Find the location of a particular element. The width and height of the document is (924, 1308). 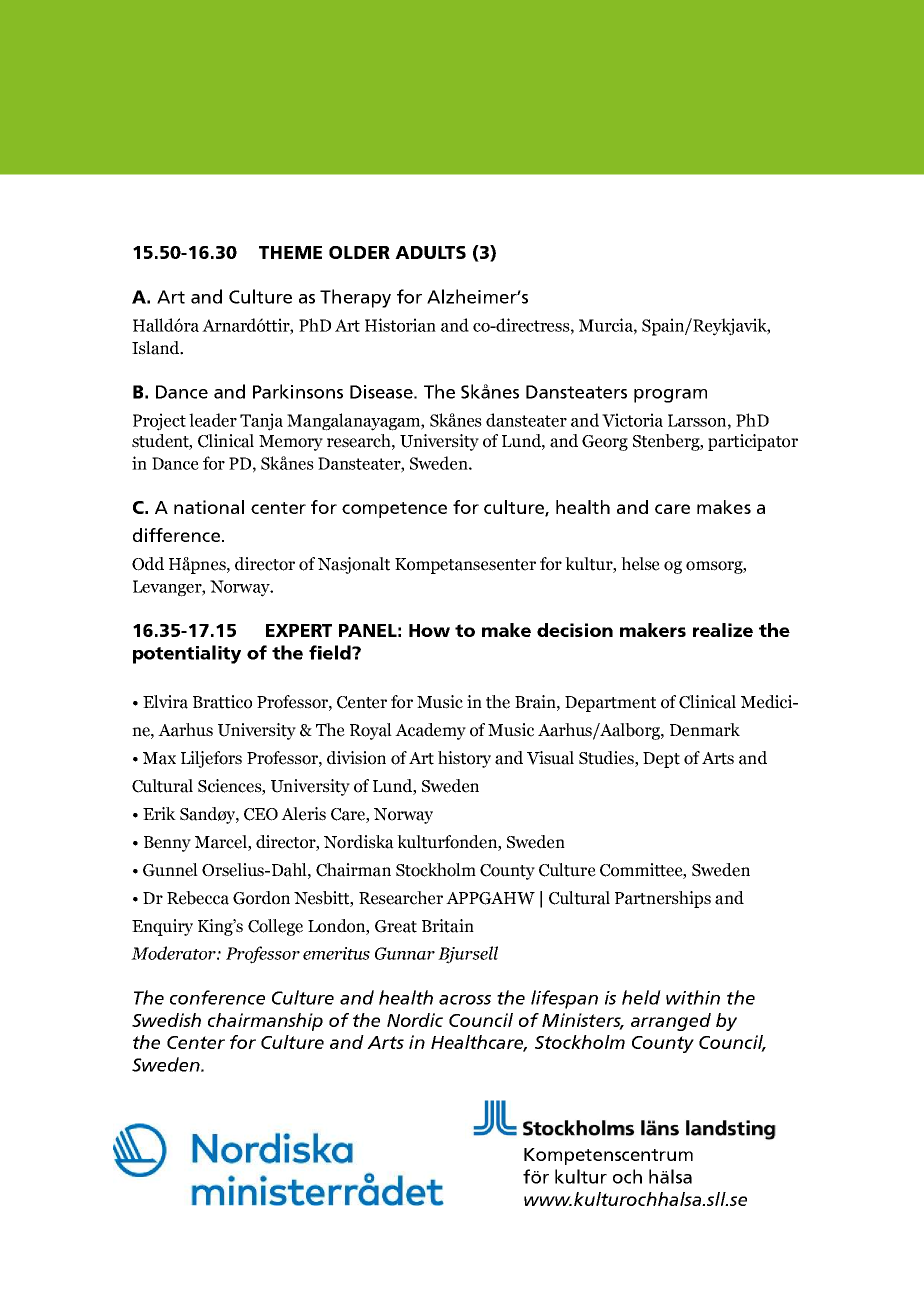

realize is located at coordinates (723, 630).
